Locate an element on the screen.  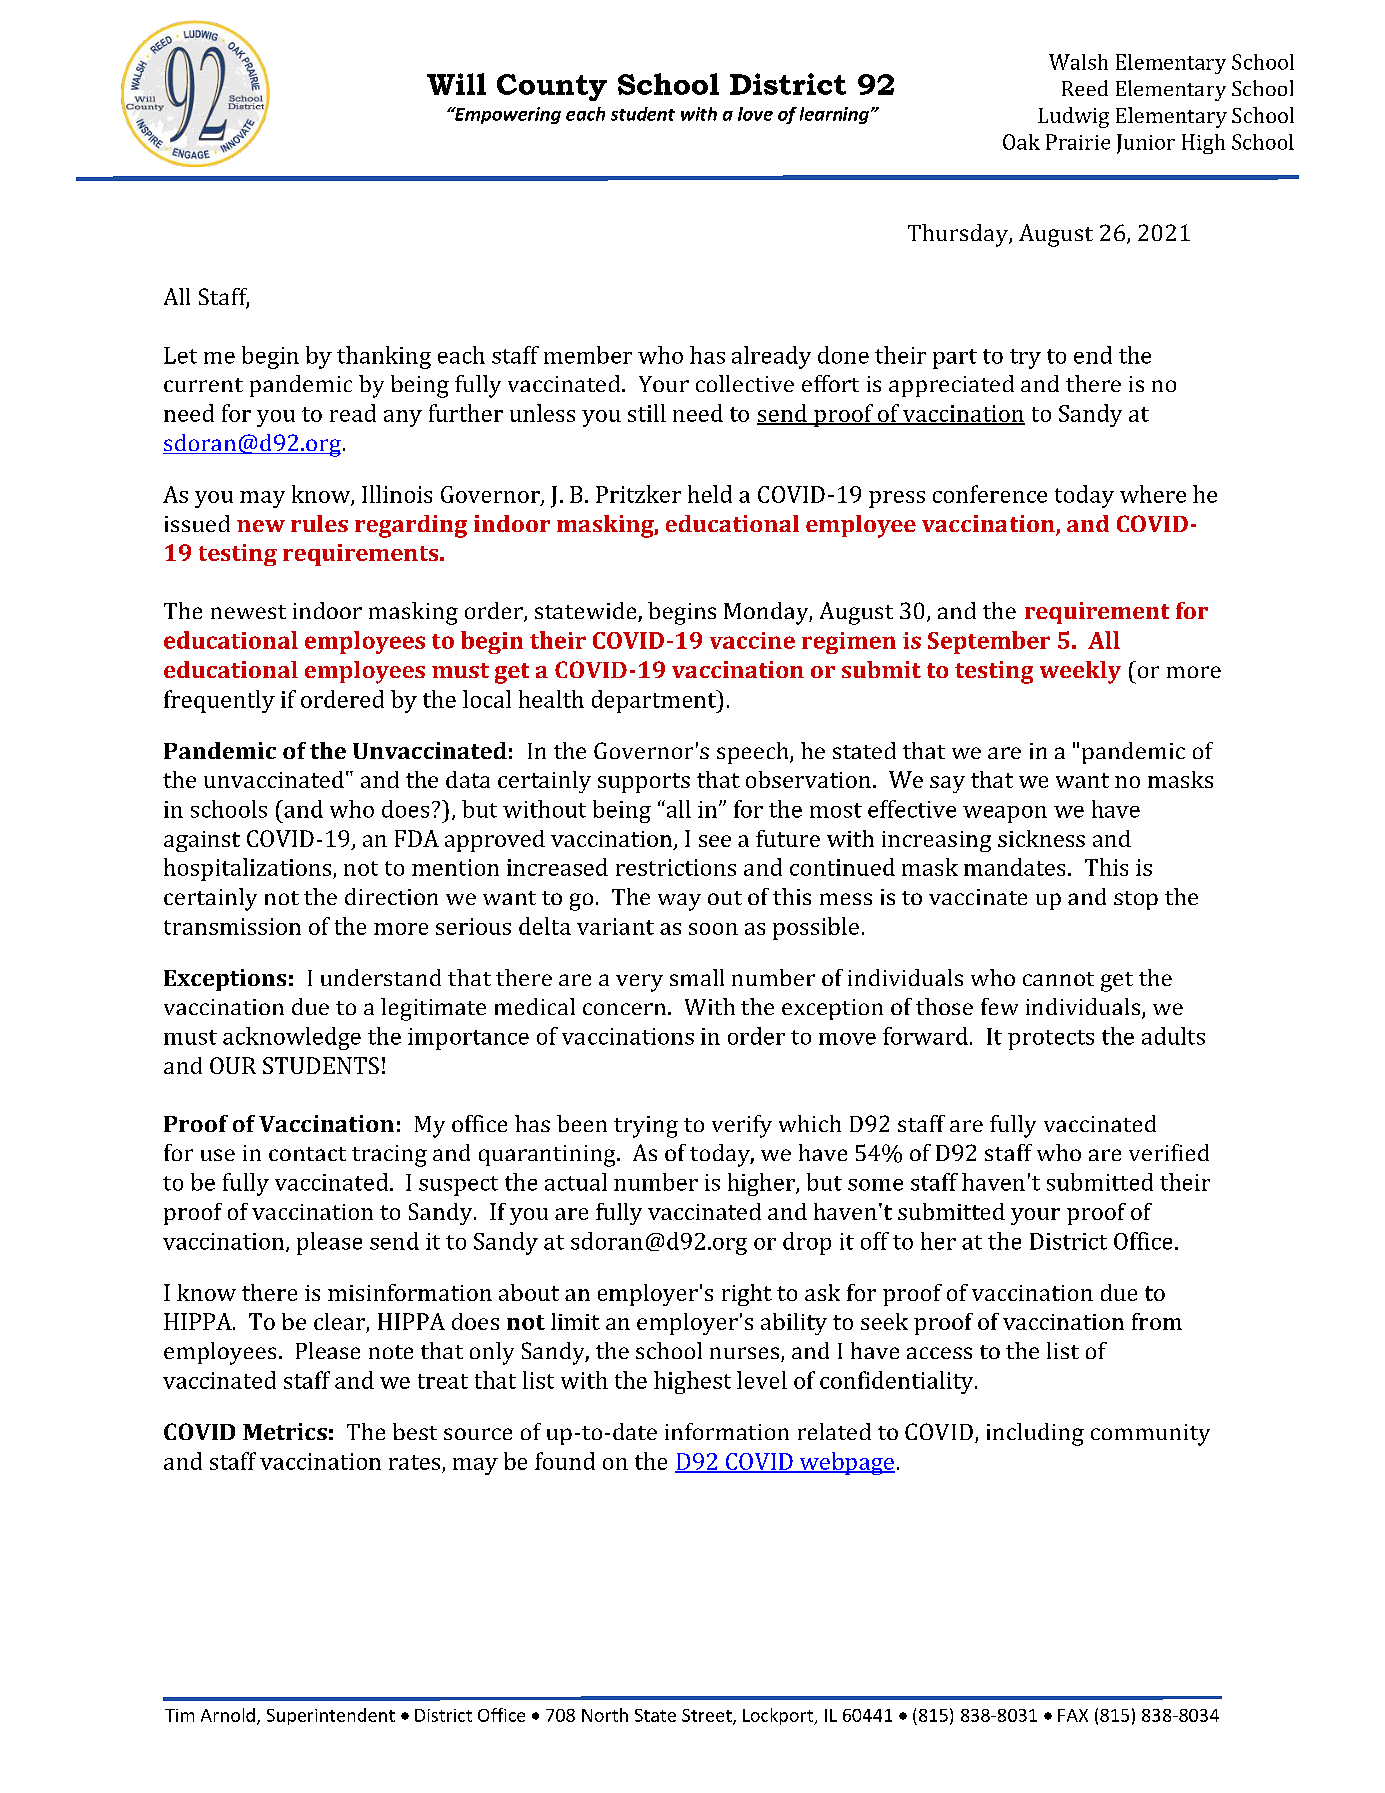
weekly is located at coordinates (1080, 672).
